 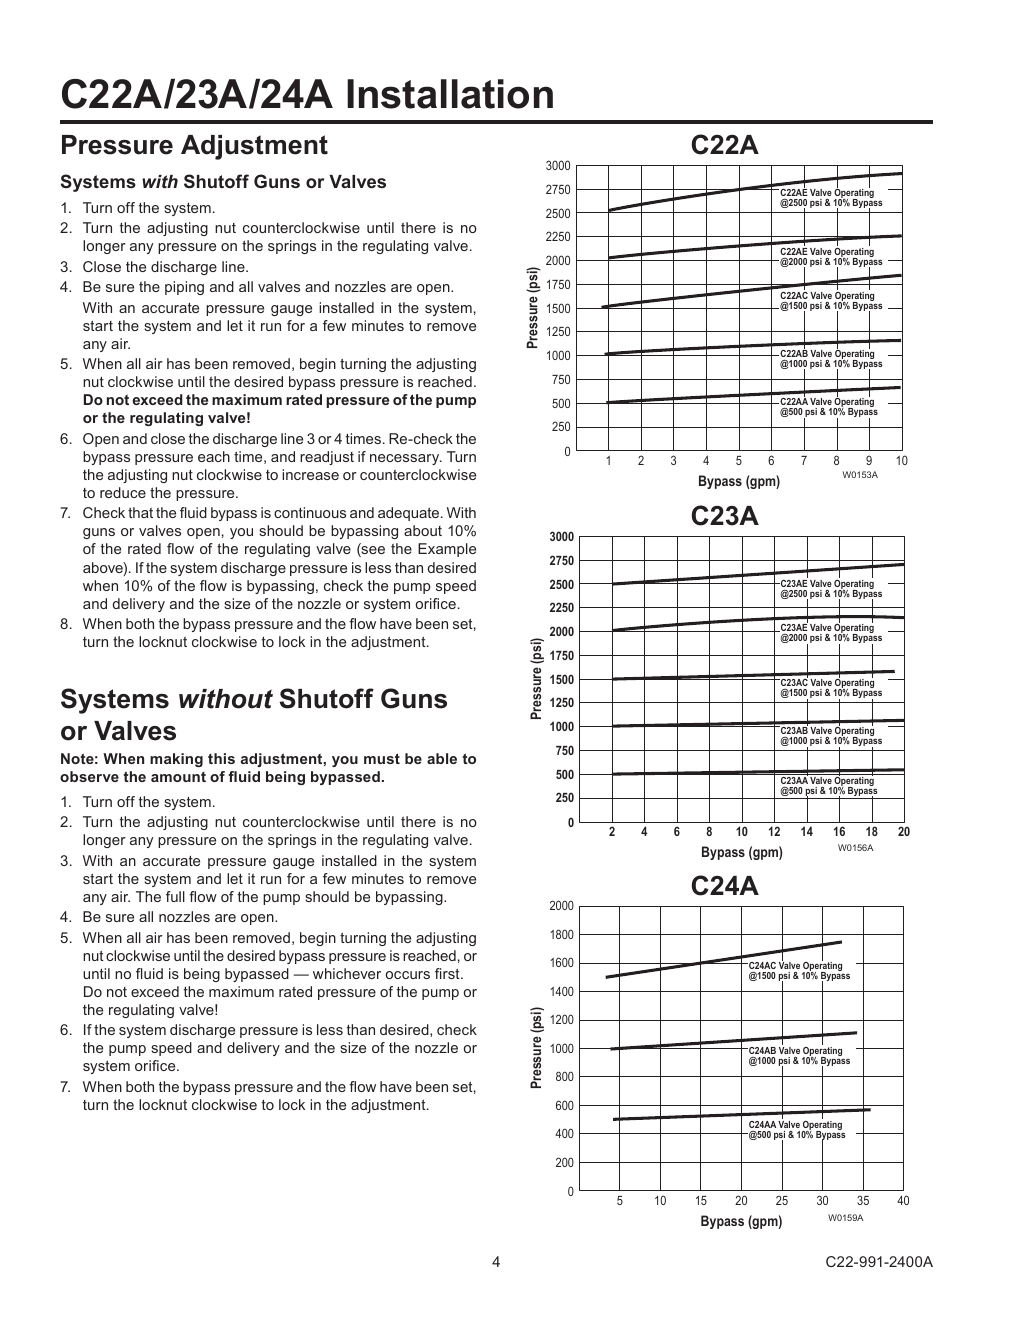 What do you see at coordinates (310, 474) in the document?
I see `increase` at bounding box center [310, 474].
